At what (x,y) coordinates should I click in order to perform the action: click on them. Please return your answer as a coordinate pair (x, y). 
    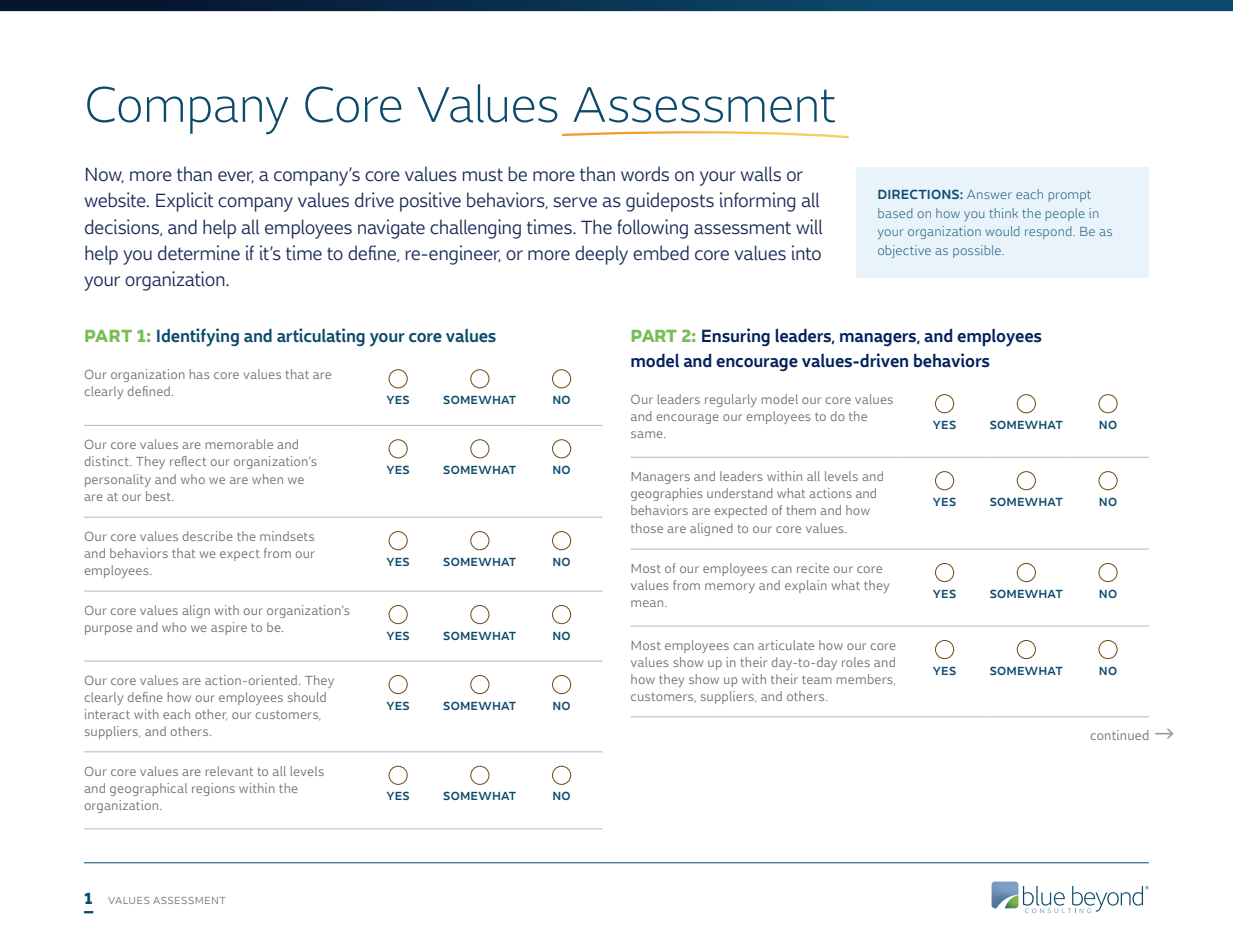
    Looking at the image, I should click on (801, 510).
